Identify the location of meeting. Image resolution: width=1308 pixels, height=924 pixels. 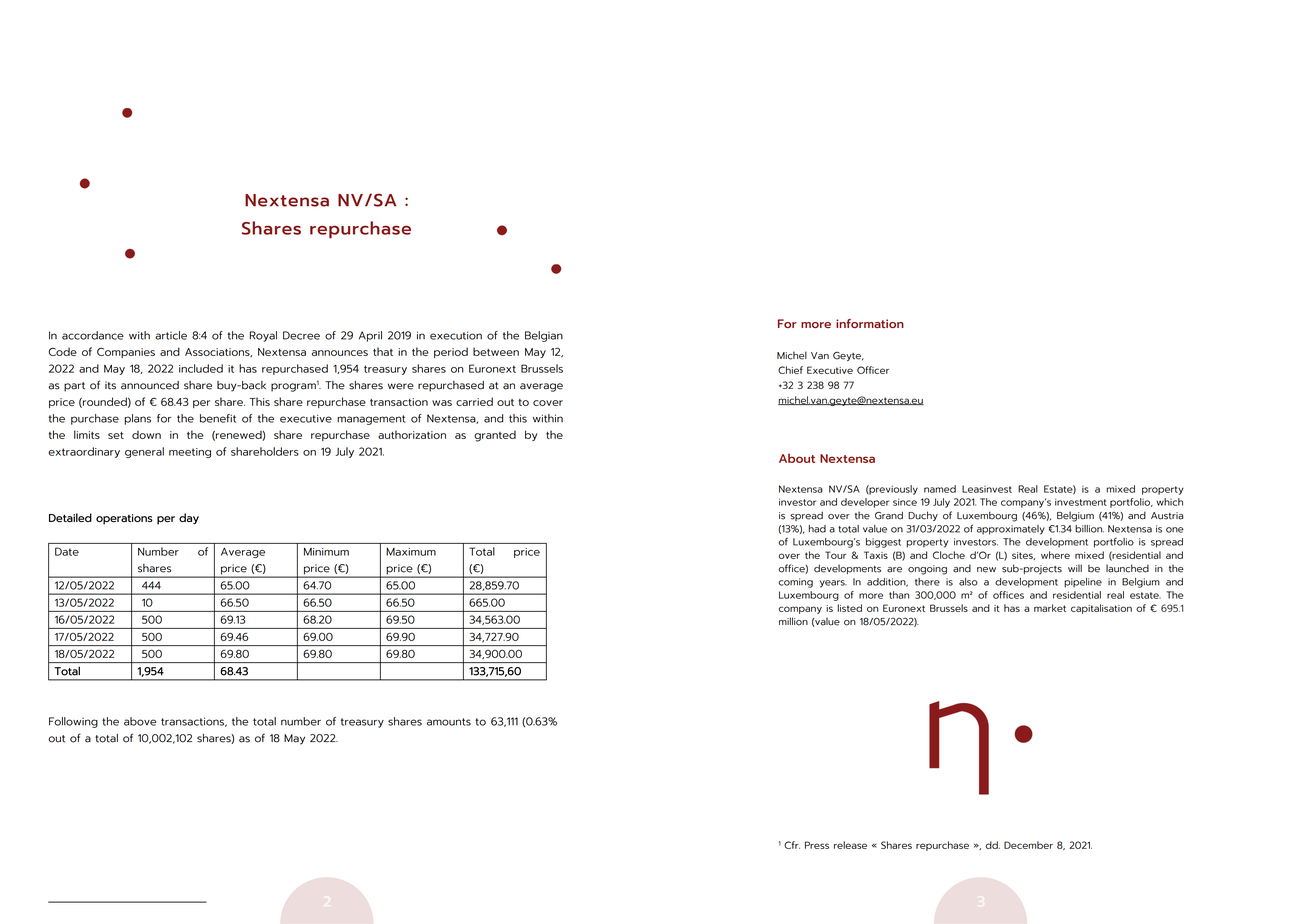
(190, 453).
